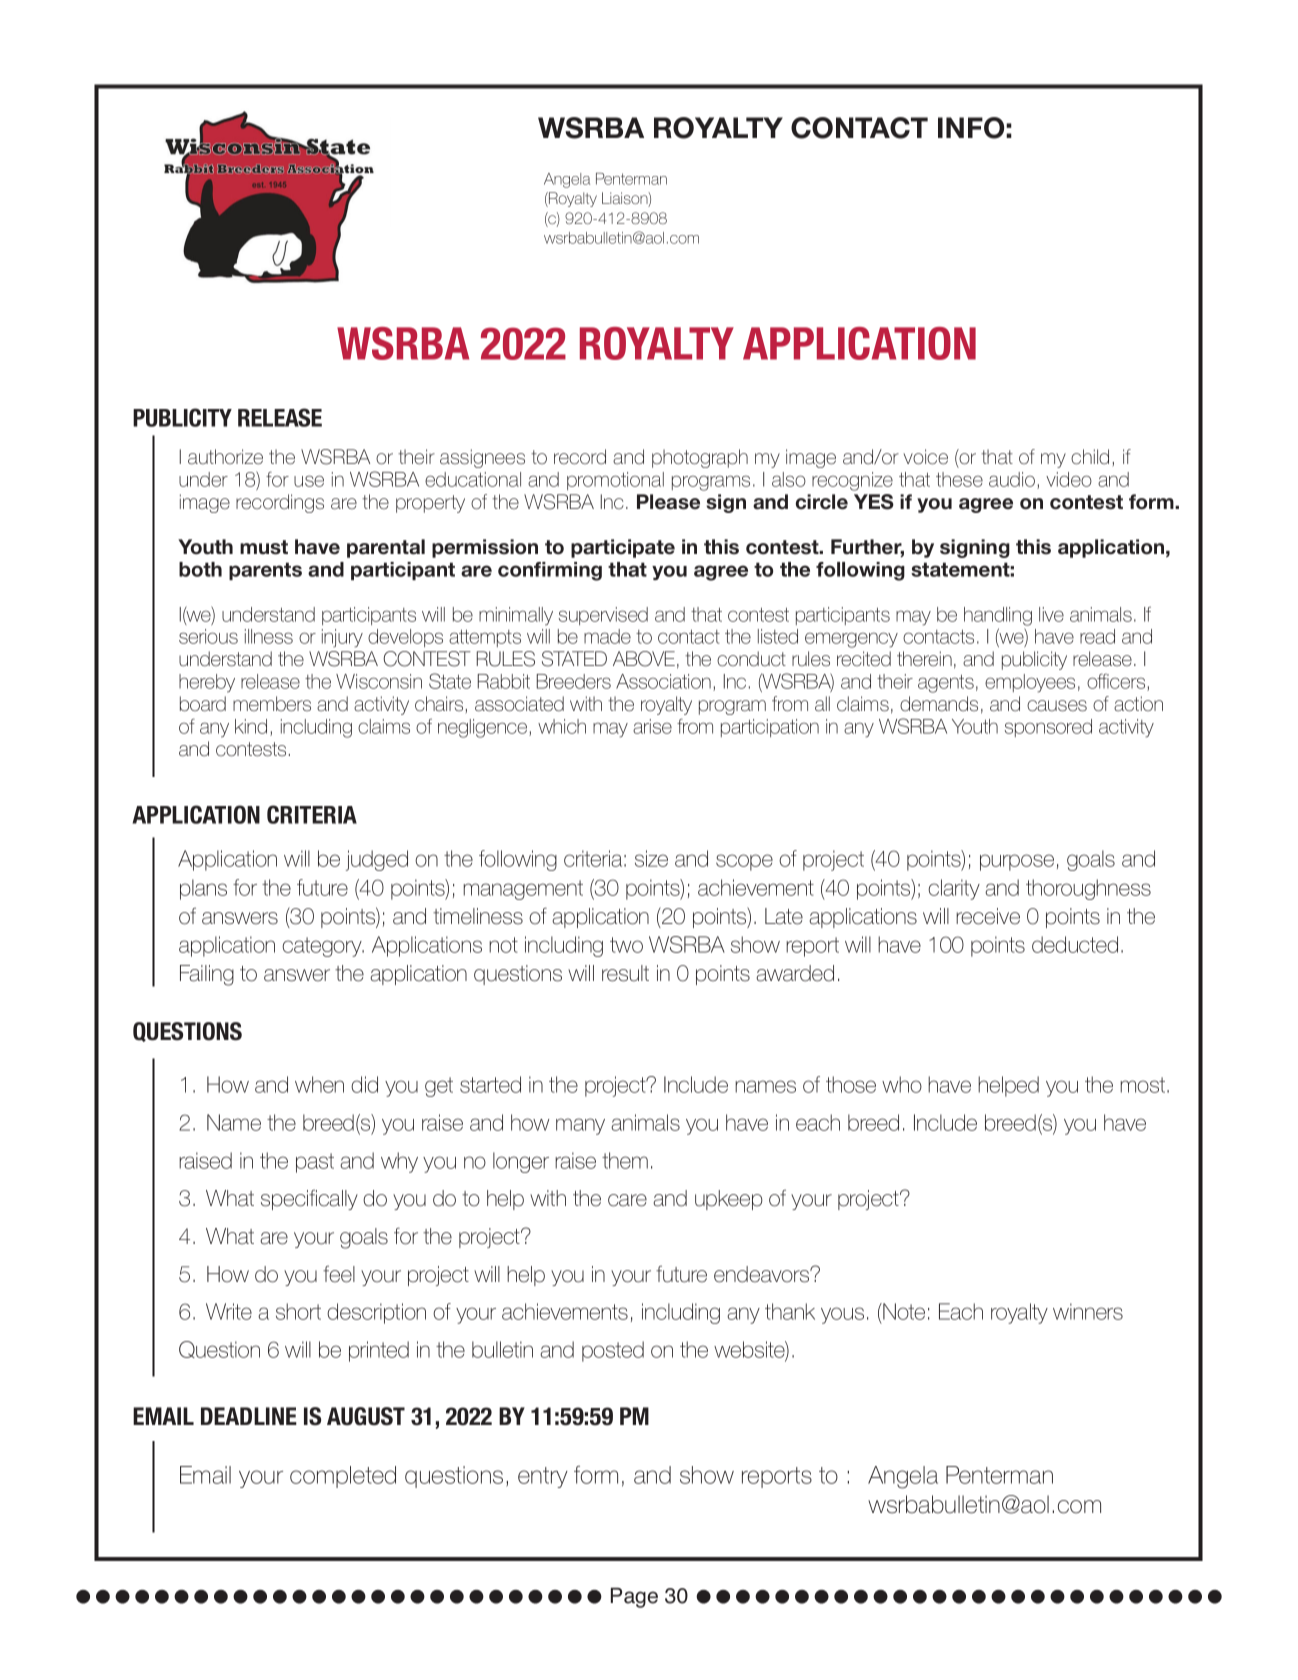 This document has width=1298, height=1680. What do you see at coordinates (651, 858) in the document?
I see `size` at bounding box center [651, 858].
